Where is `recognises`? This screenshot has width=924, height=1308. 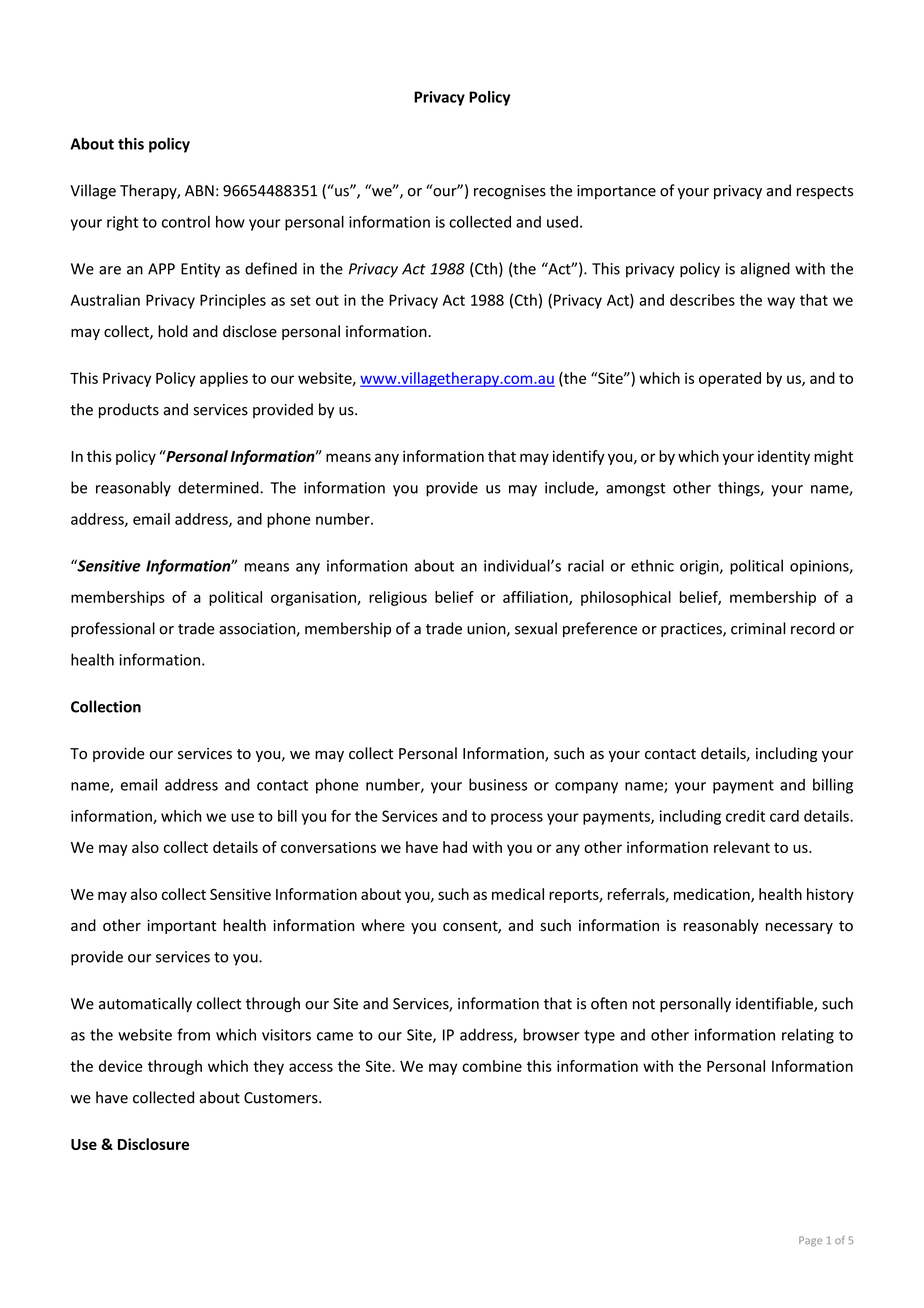 recognises is located at coordinates (510, 192).
